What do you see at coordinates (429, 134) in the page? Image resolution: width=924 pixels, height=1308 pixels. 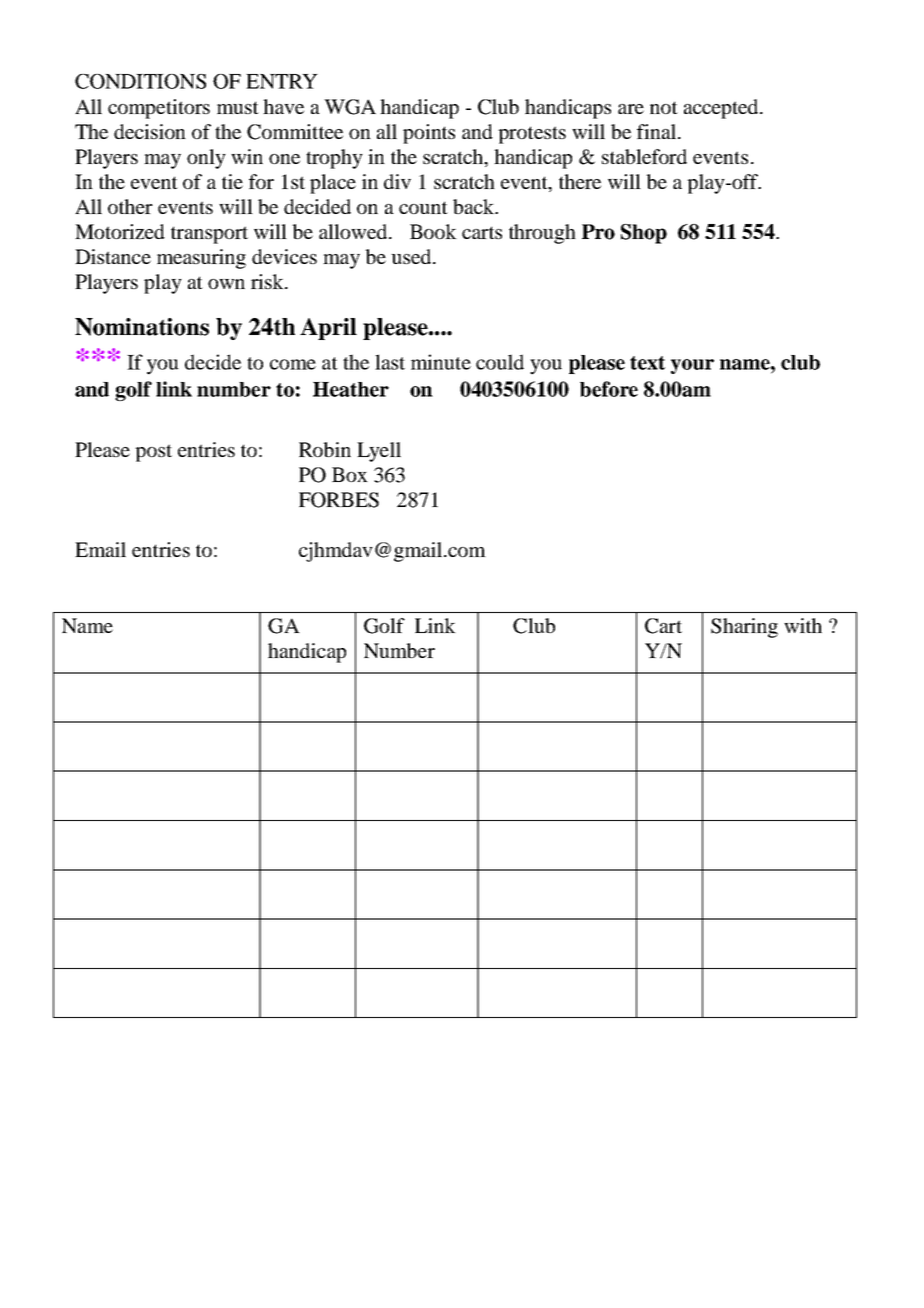 I see `points` at bounding box center [429, 134].
